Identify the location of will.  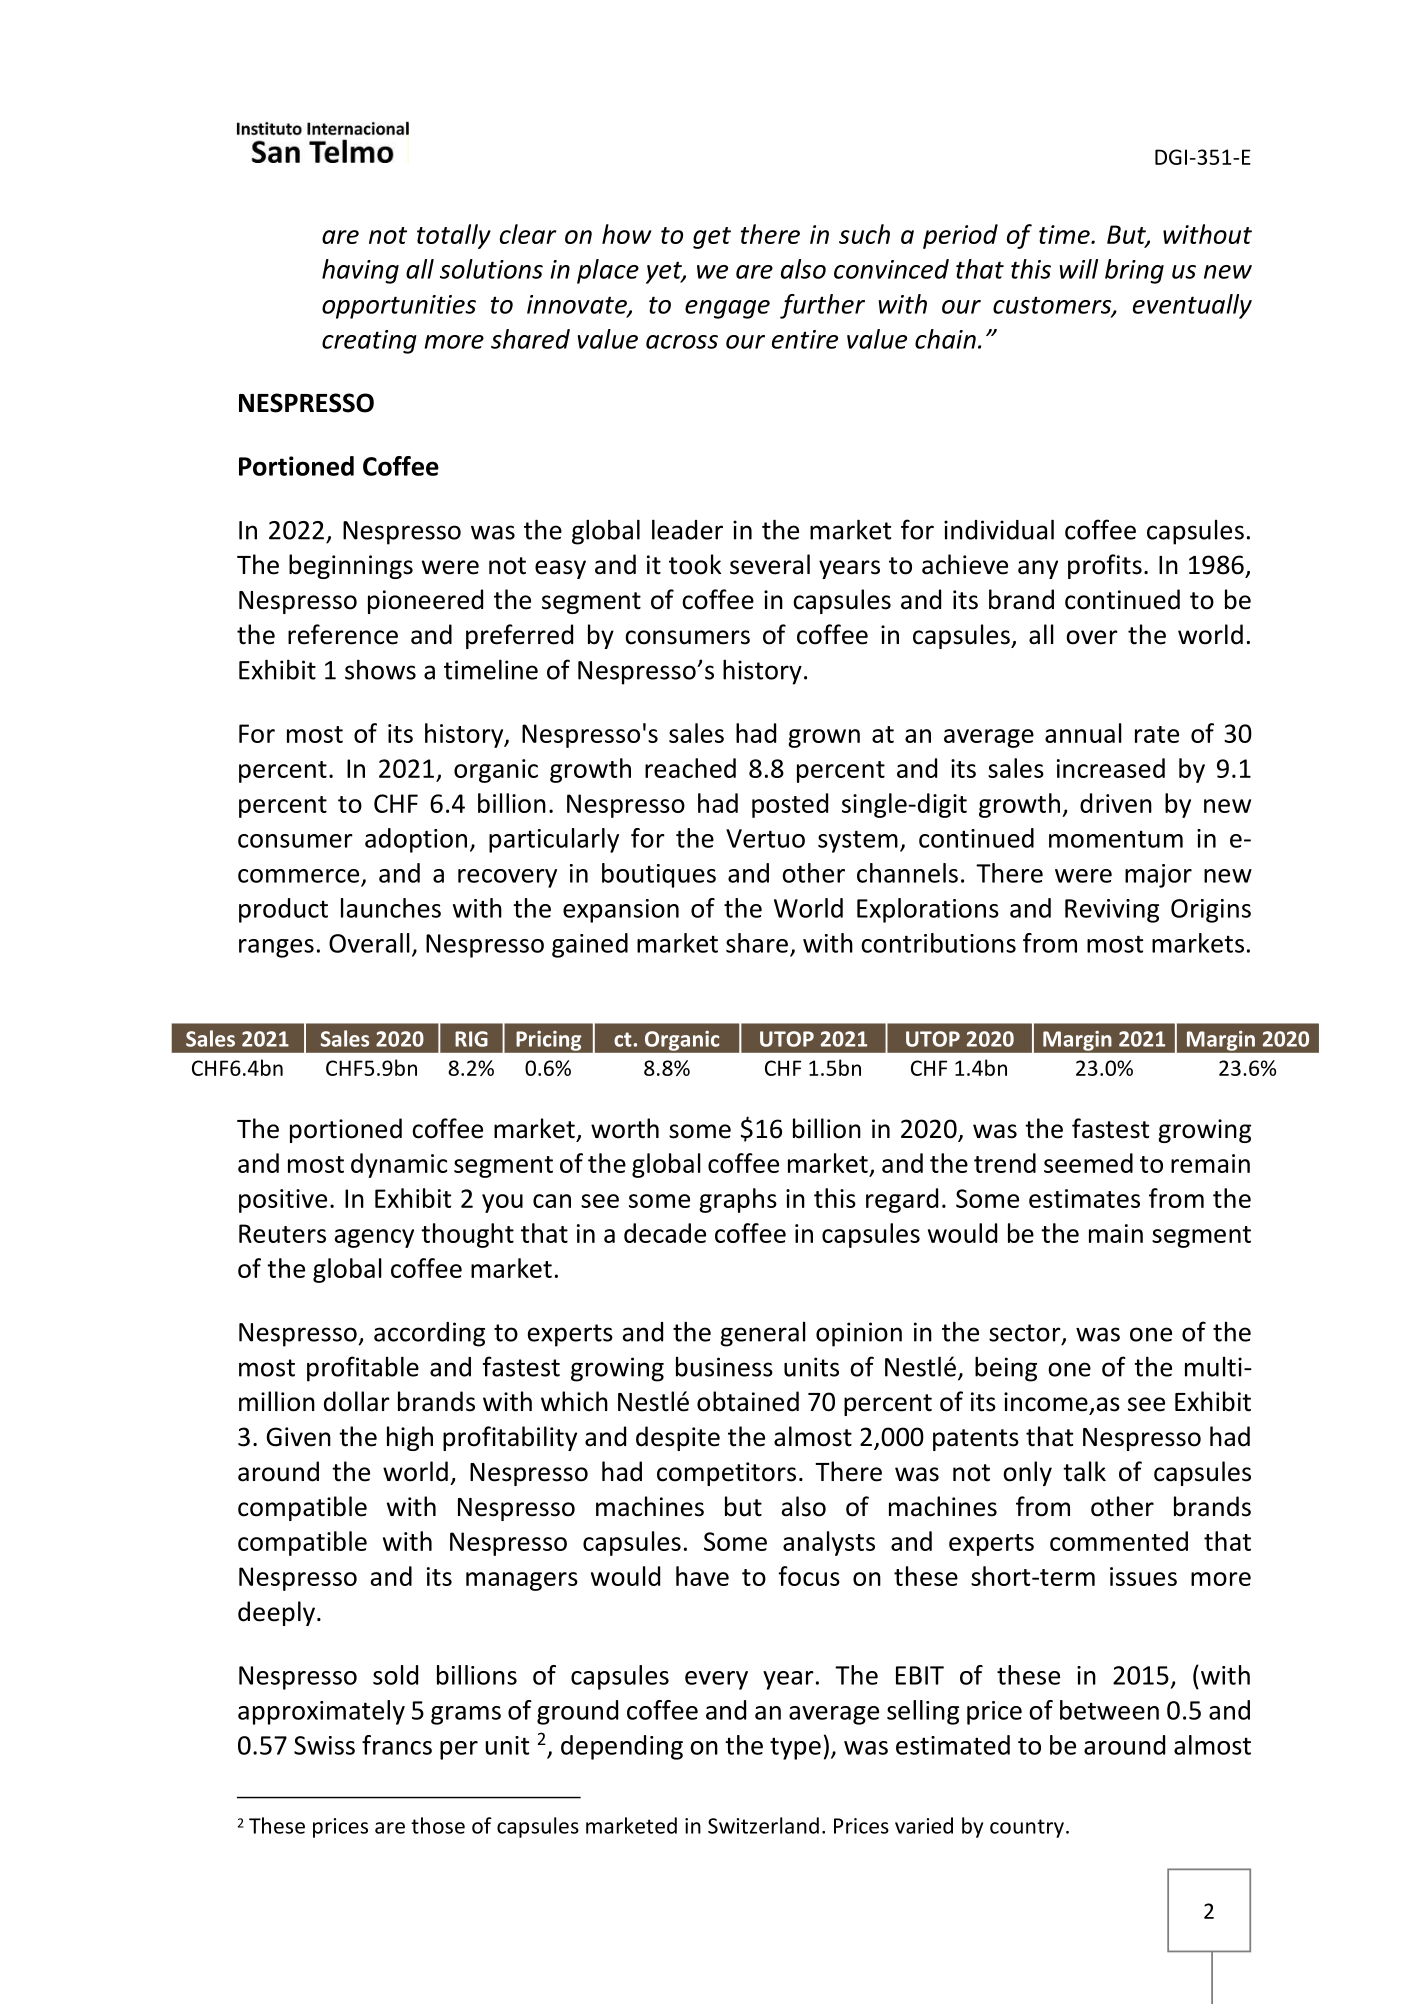
(1079, 269).
